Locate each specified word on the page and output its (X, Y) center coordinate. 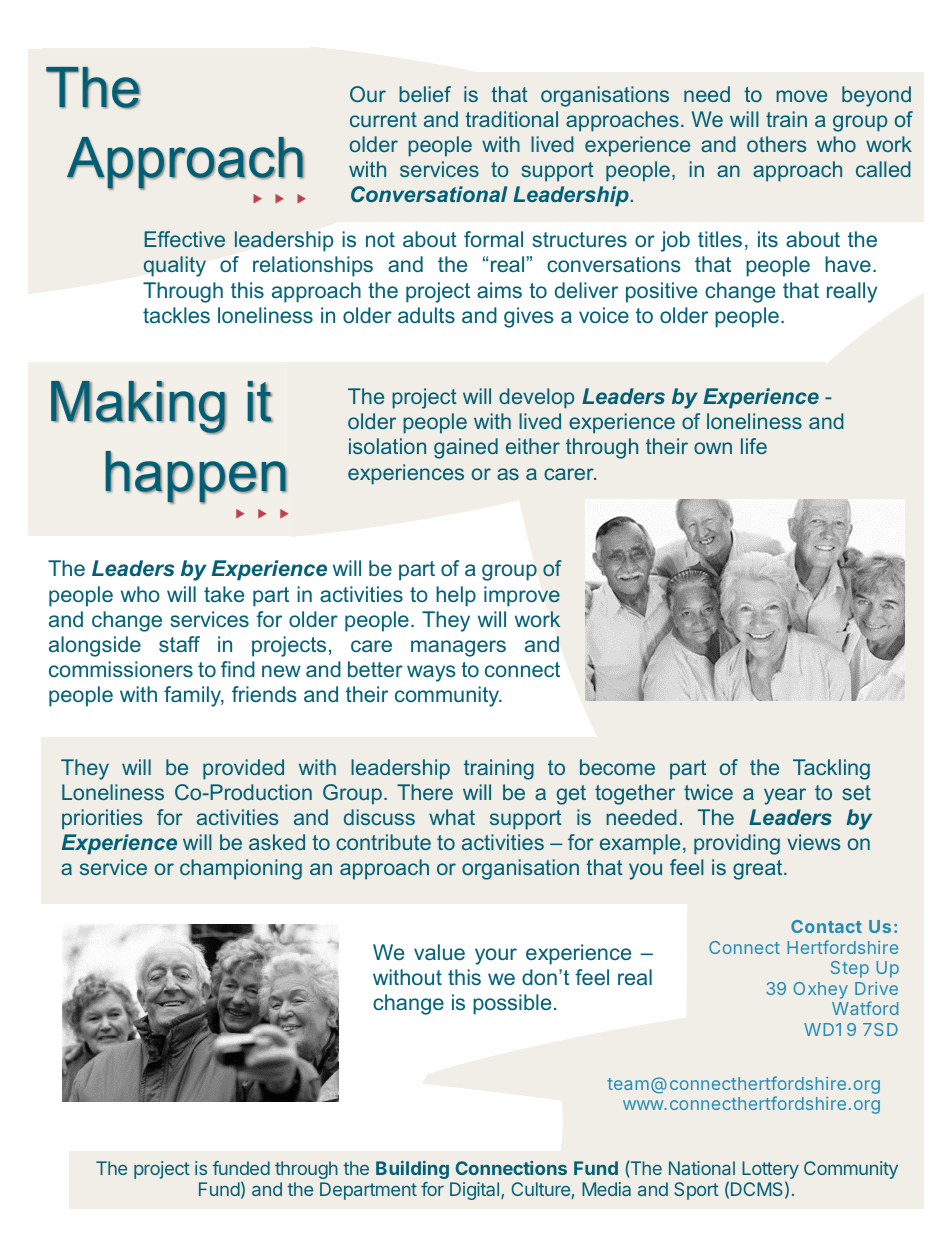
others (776, 144)
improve (522, 596)
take (224, 594)
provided (243, 769)
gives (529, 317)
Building (412, 1170)
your (496, 956)
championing (241, 869)
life (754, 446)
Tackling (831, 769)
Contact (826, 926)
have (848, 264)
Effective (185, 239)
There (425, 792)
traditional (511, 119)
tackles (176, 315)
